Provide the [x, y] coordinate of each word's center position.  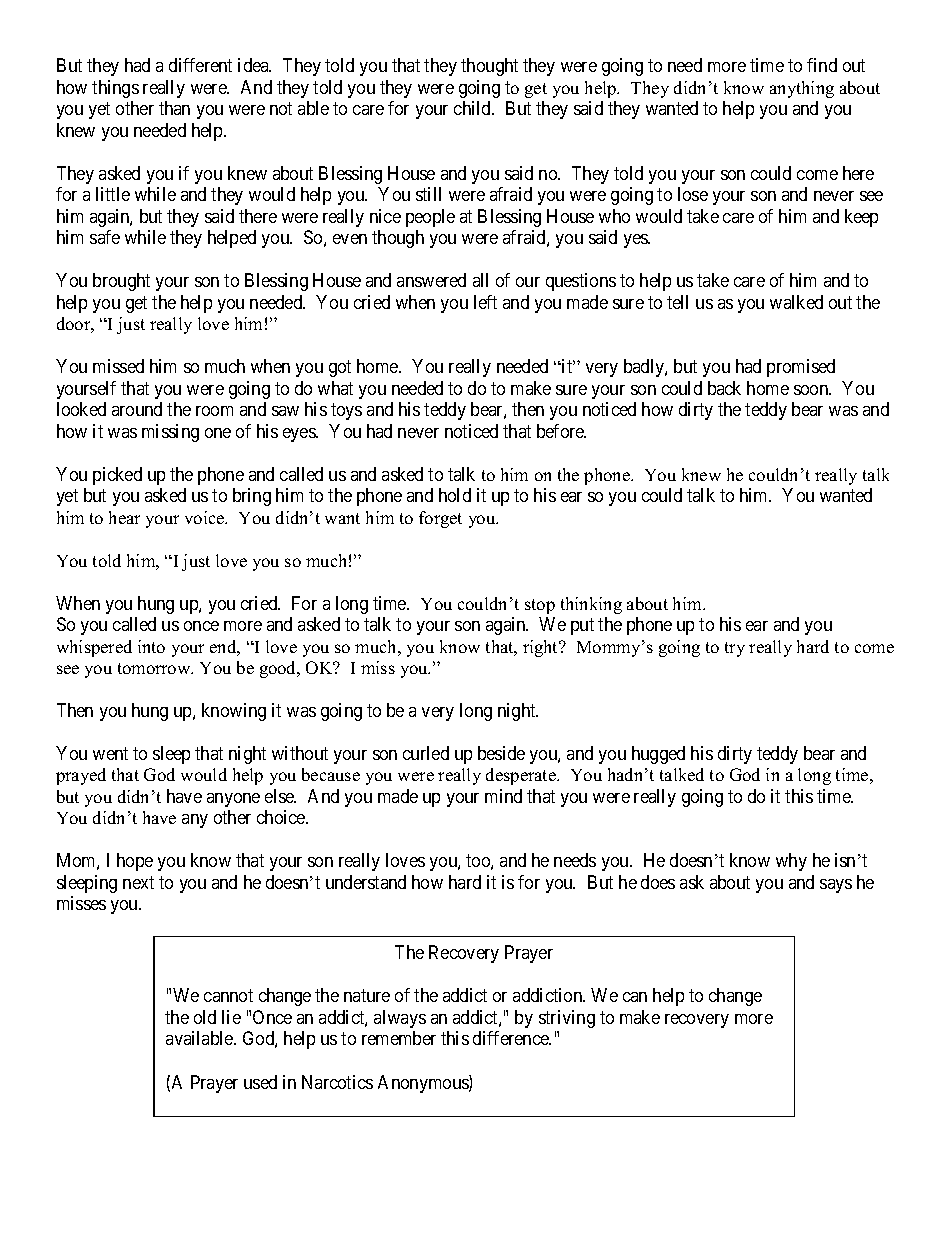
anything [802, 89]
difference [512, 1038]
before [561, 431]
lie [231, 1017]
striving [567, 1019]
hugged [658, 755]
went [110, 753]
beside [501, 753]
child [473, 108]
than [174, 108]
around [137, 409]
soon [812, 390]
